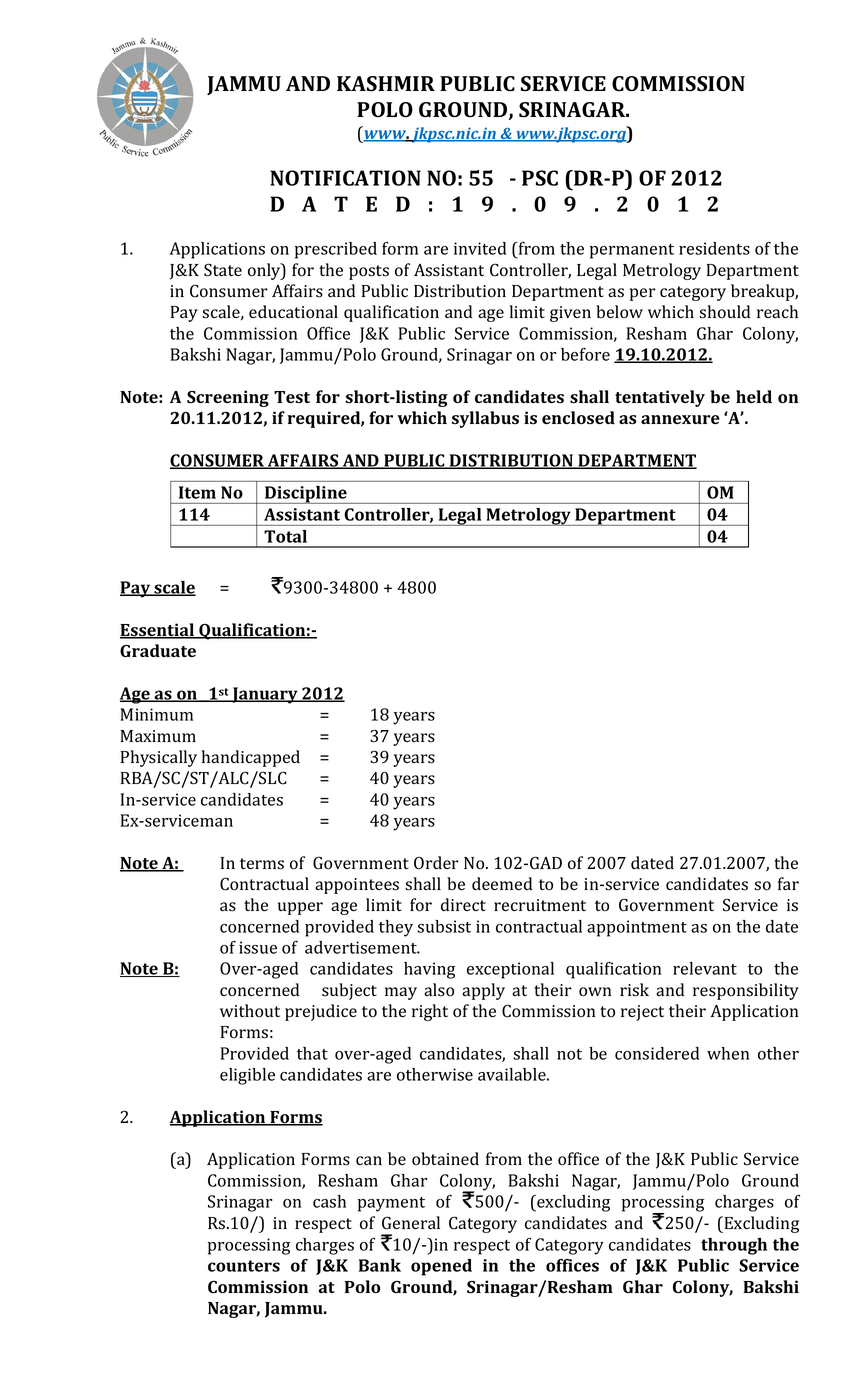  What do you see at coordinates (244, 1266) in the screenshot?
I see `counters` at bounding box center [244, 1266].
